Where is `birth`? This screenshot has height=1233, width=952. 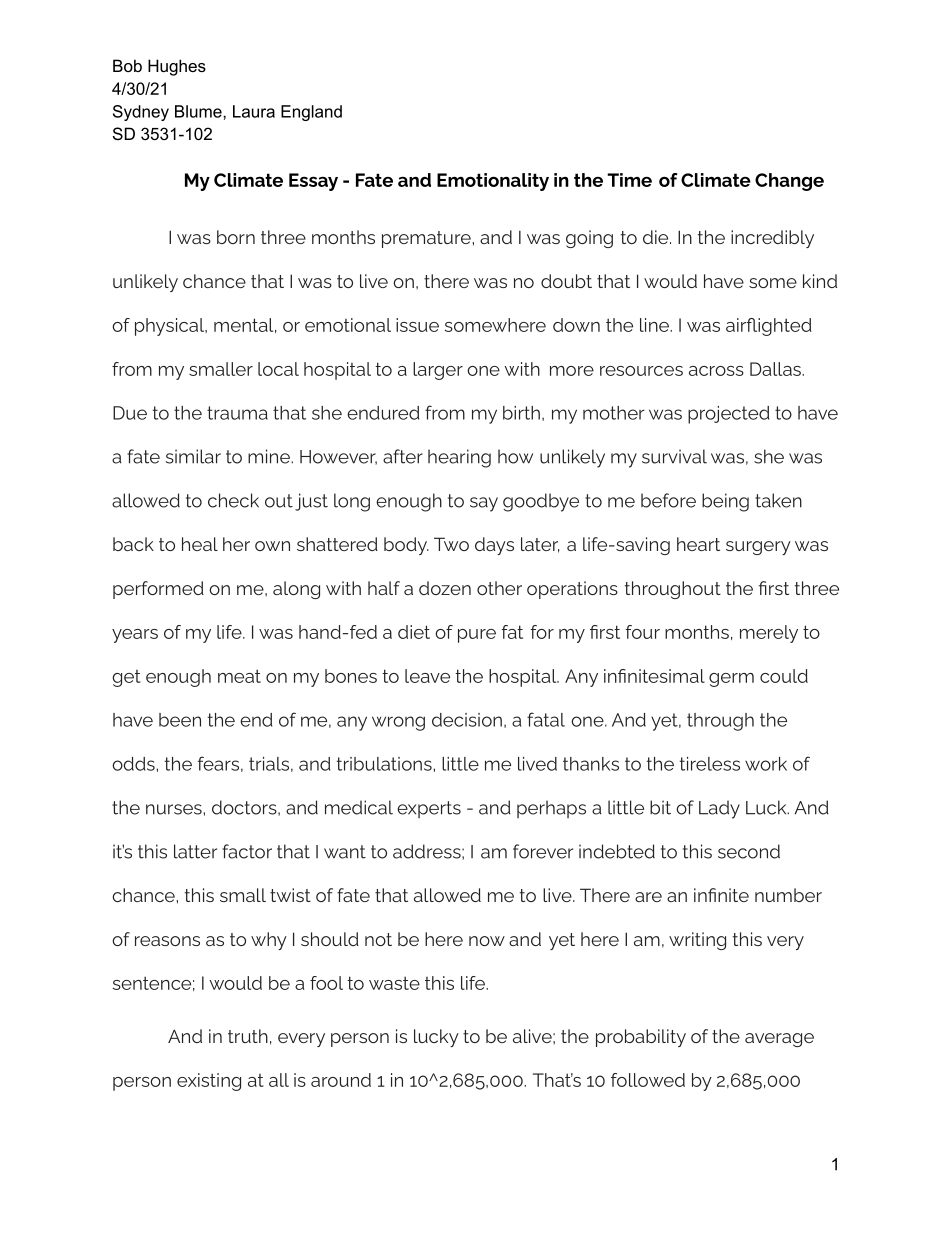
birth is located at coordinates (521, 413).
